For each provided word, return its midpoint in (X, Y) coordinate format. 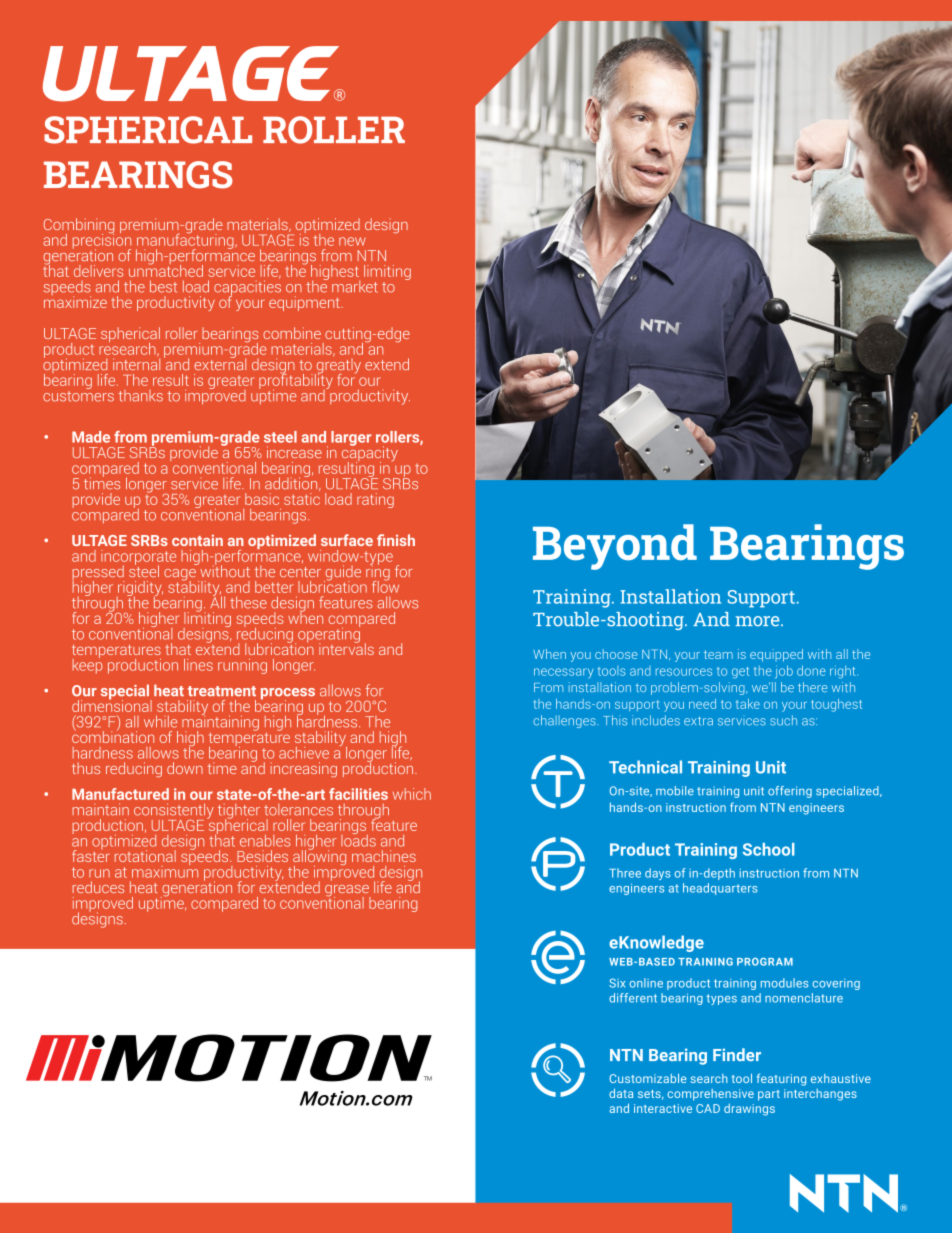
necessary (564, 673)
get (740, 673)
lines (198, 665)
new (352, 241)
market (355, 287)
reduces (98, 887)
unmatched (166, 269)
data (621, 1093)
